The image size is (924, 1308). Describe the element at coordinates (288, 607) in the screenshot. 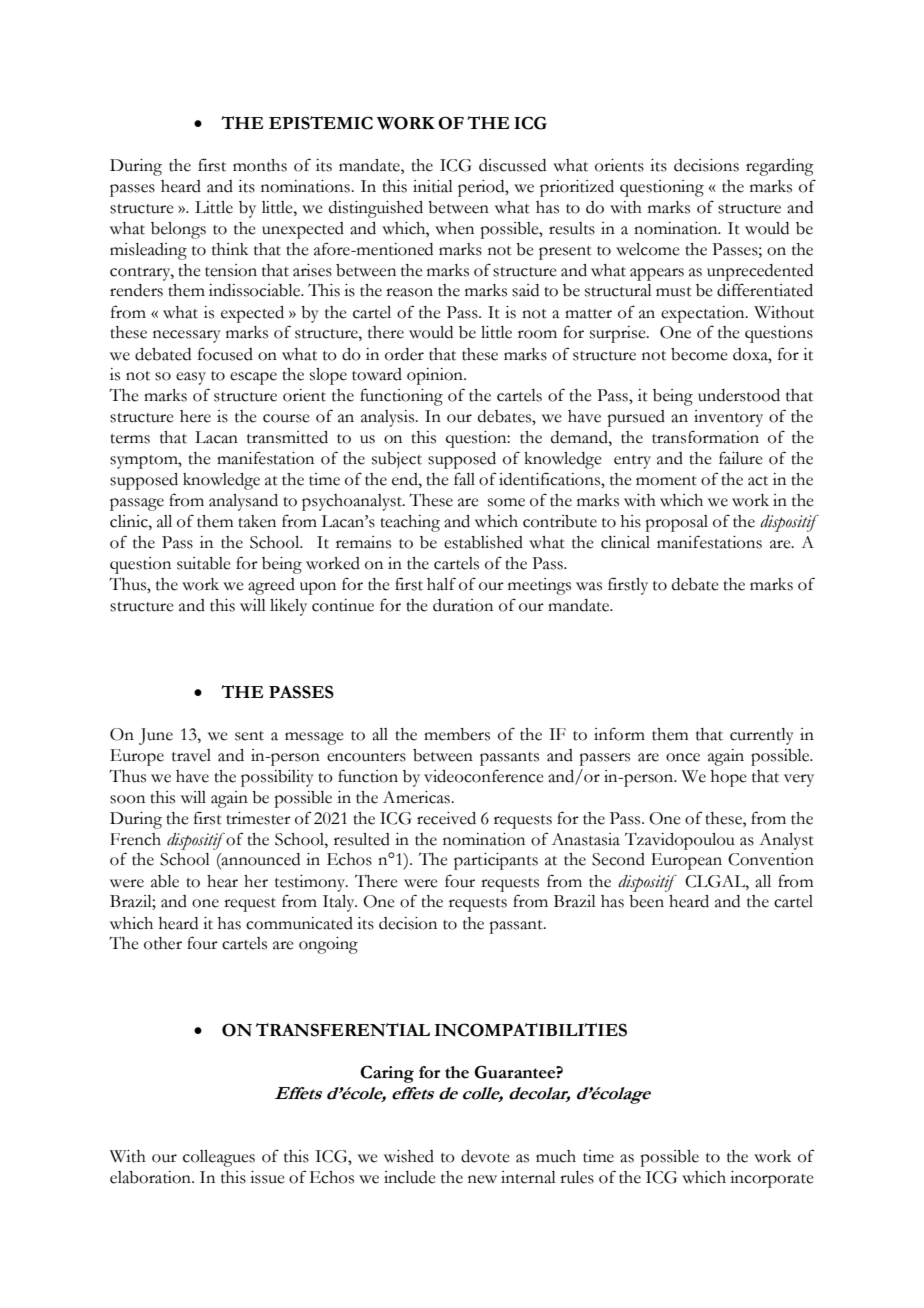

I see `likely` at that location.
